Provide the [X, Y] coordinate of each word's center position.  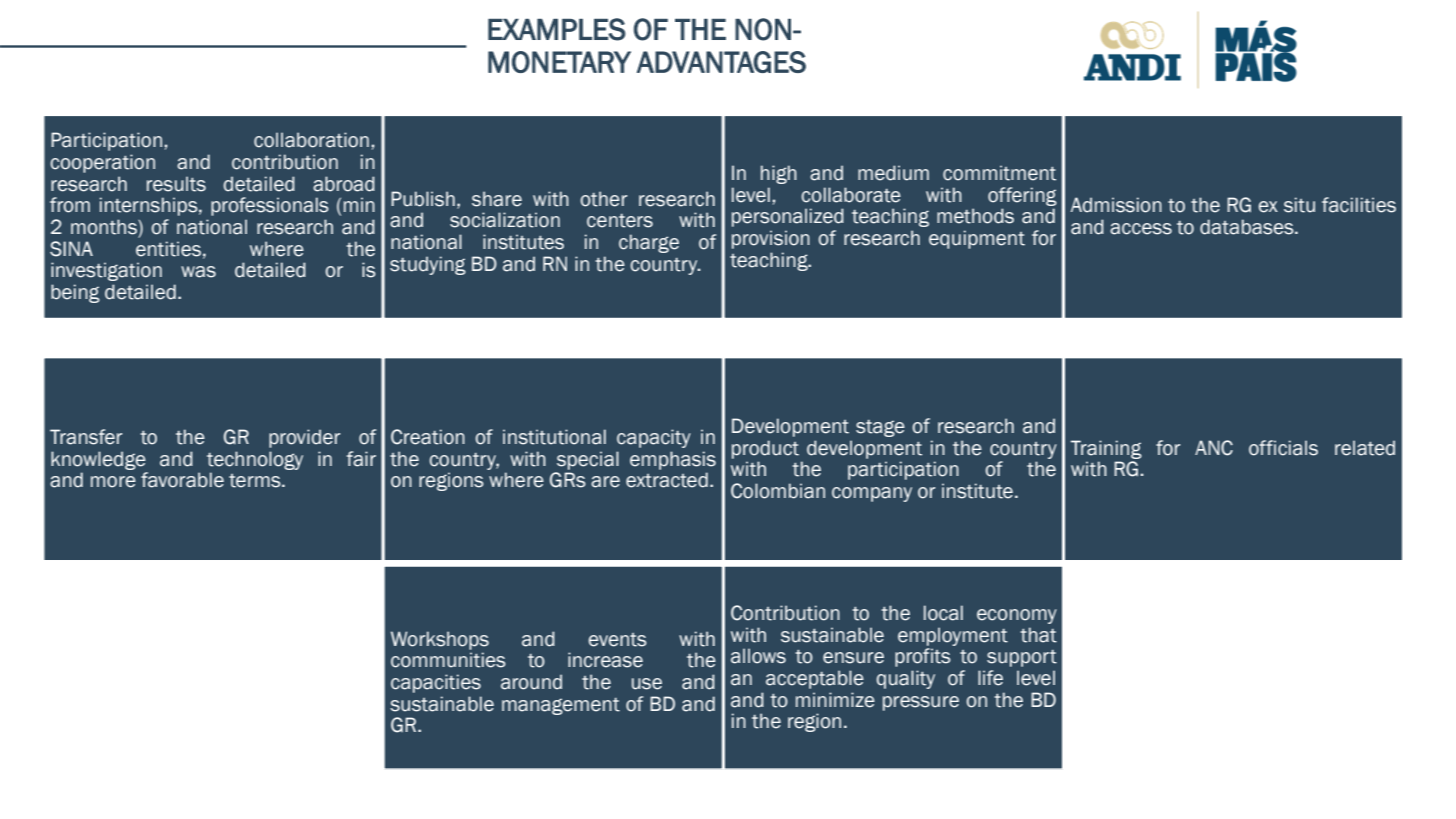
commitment [999, 173]
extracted [667, 480]
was [198, 272]
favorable [182, 480]
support [1022, 658]
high [779, 174]
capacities [436, 683]
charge [649, 243]
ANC [1214, 448]
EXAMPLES [557, 29]
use [647, 684]
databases [1248, 227]
